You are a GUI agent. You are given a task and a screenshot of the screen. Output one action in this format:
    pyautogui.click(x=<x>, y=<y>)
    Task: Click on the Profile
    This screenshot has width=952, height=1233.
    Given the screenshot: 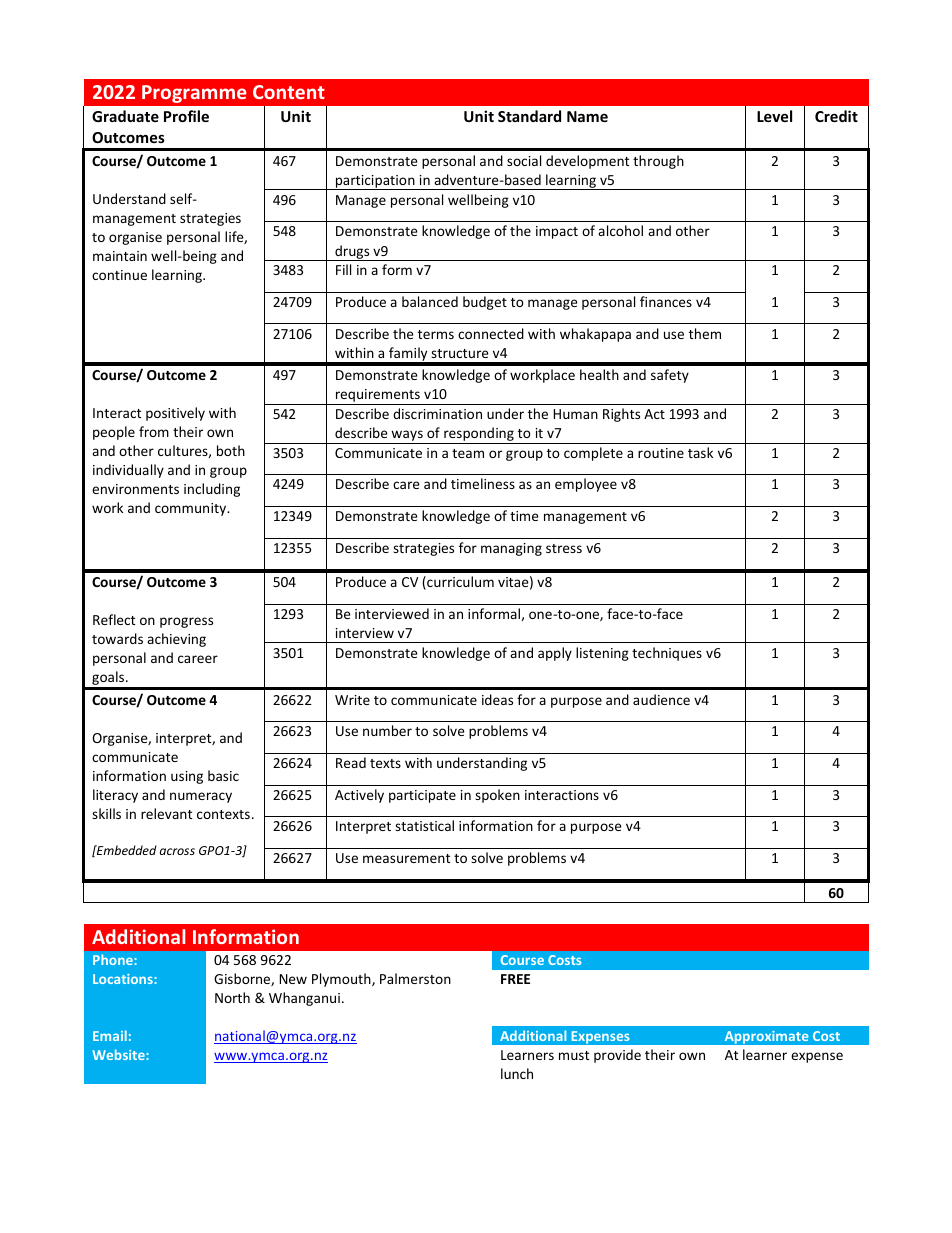 What is the action you would take?
    pyautogui.click(x=186, y=116)
